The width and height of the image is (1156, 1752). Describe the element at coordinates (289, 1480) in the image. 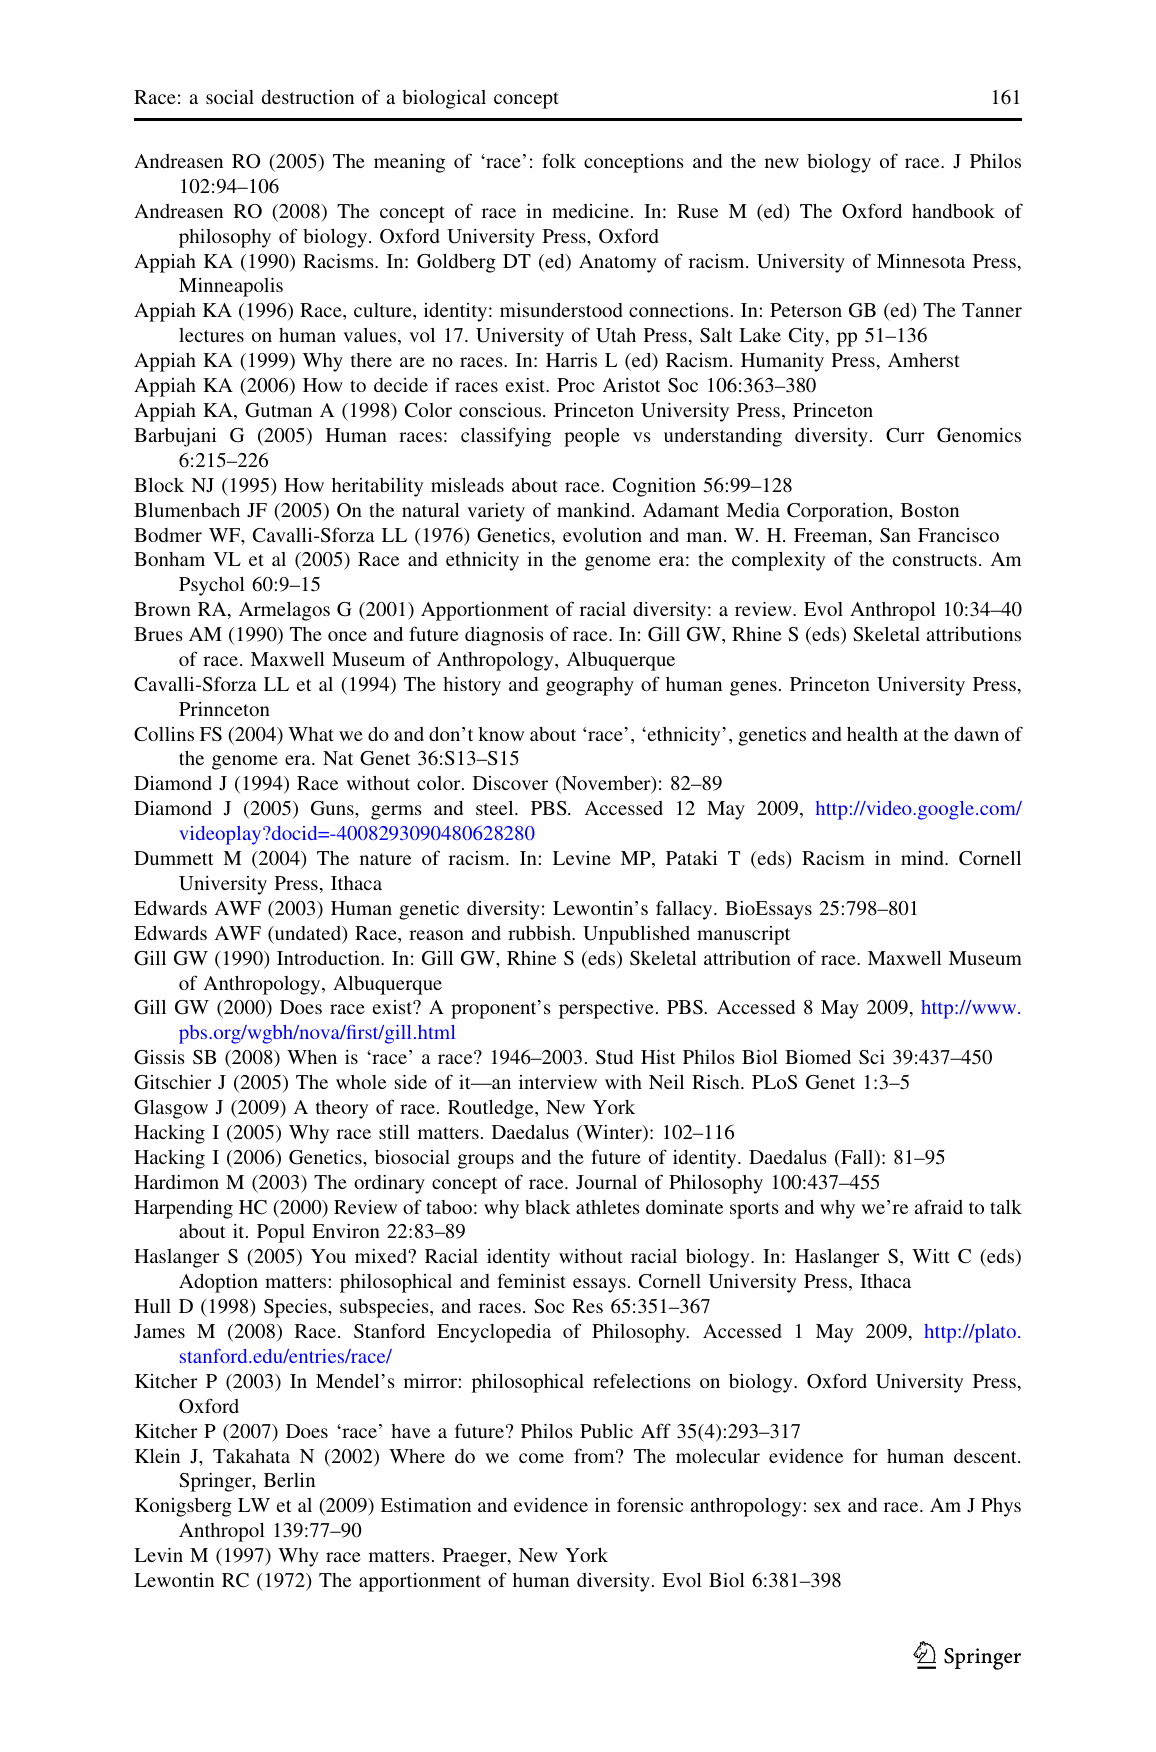

I see `Berlin` at that location.
